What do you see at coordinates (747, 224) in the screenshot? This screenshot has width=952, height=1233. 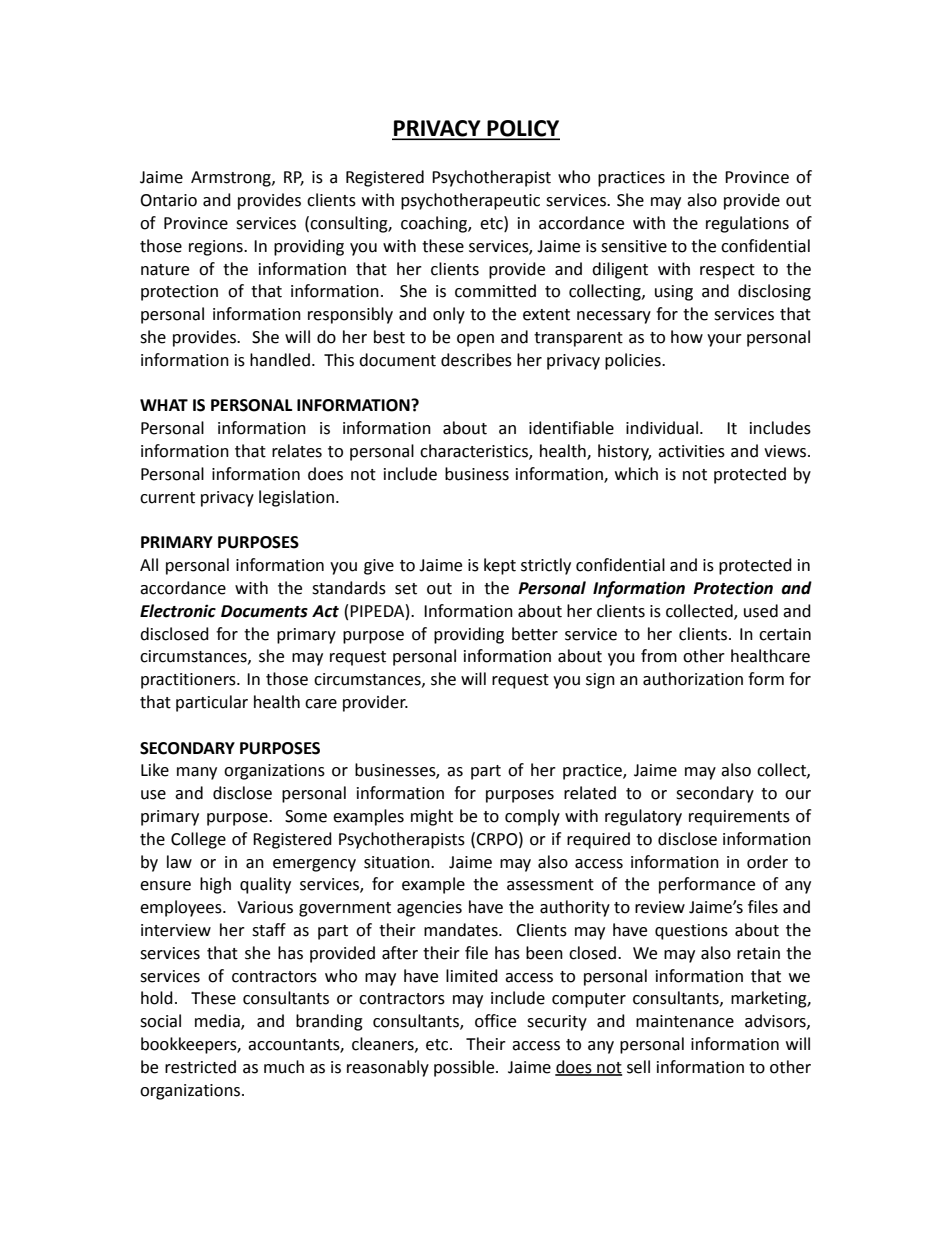 I see `regulations` at bounding box center [747, 224].
